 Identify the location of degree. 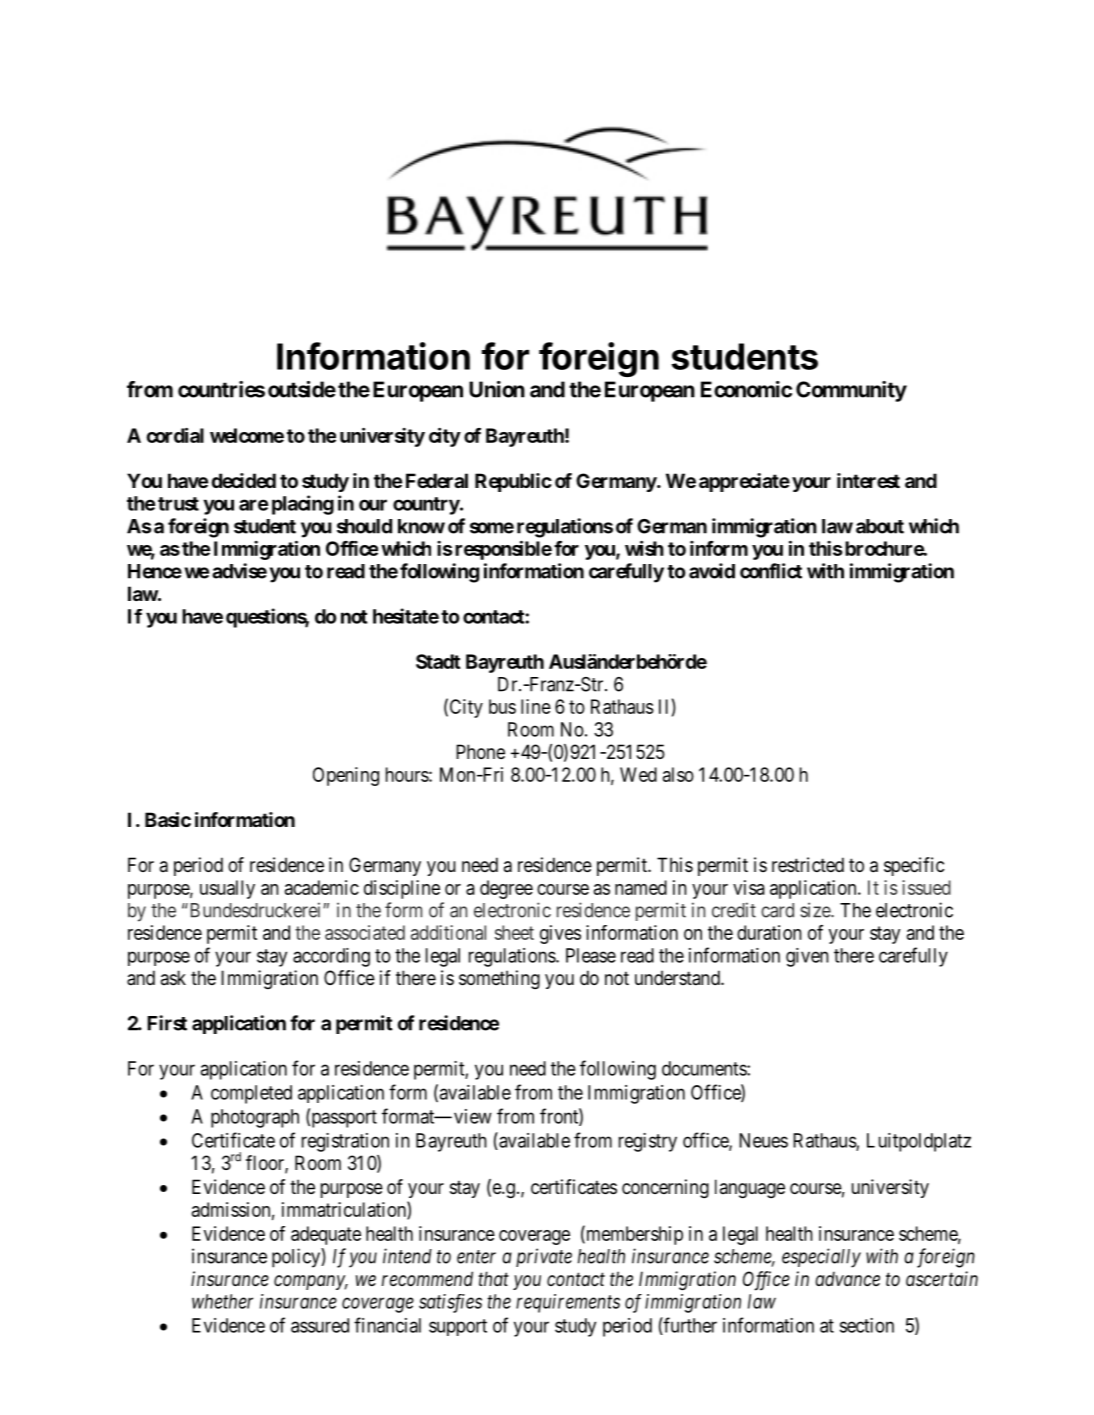
(506, 889).
